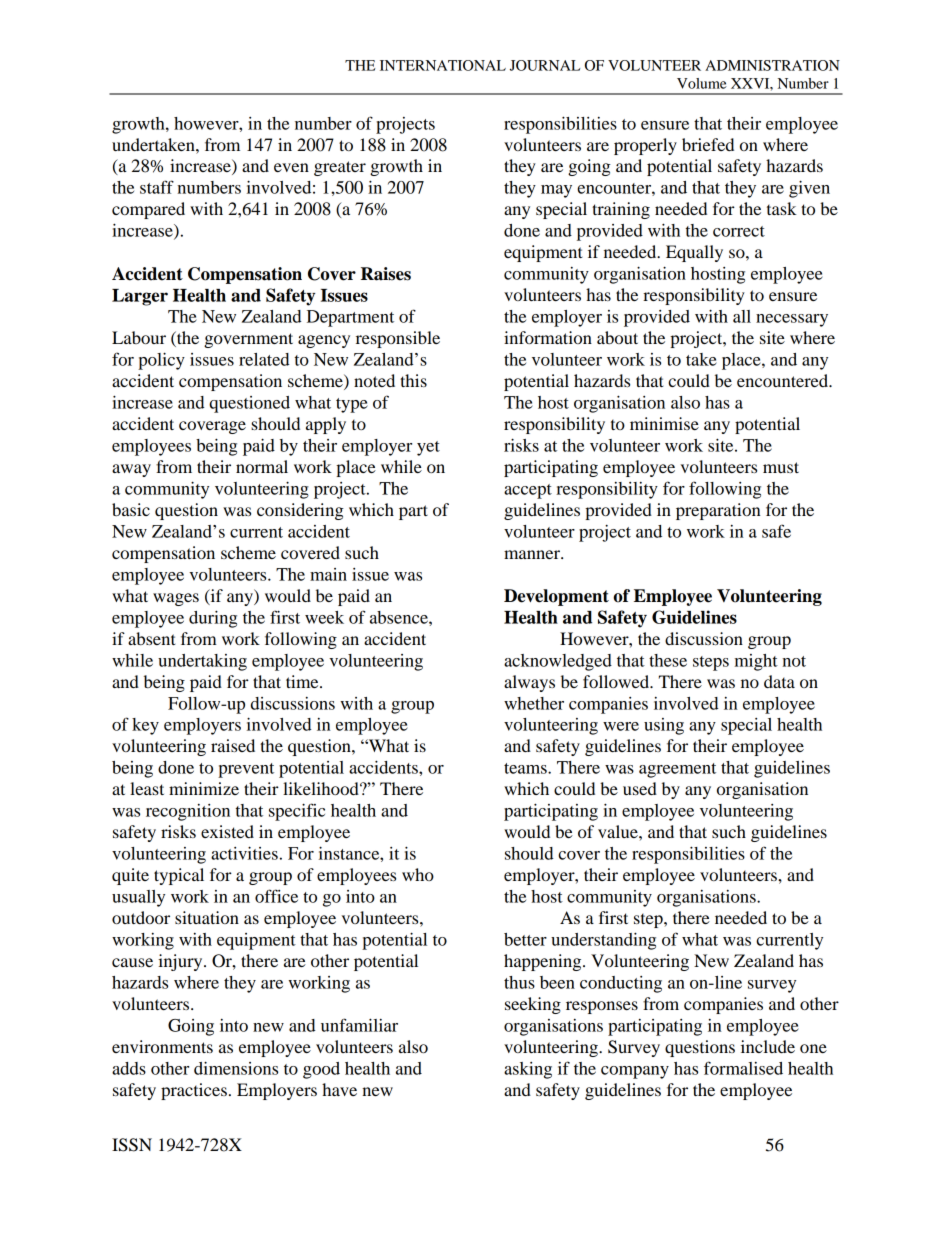 This screenshot has width=952, height=1233. Describe the element at coordinates (428, 448) in the screenshot. I see `yet` at that location.
